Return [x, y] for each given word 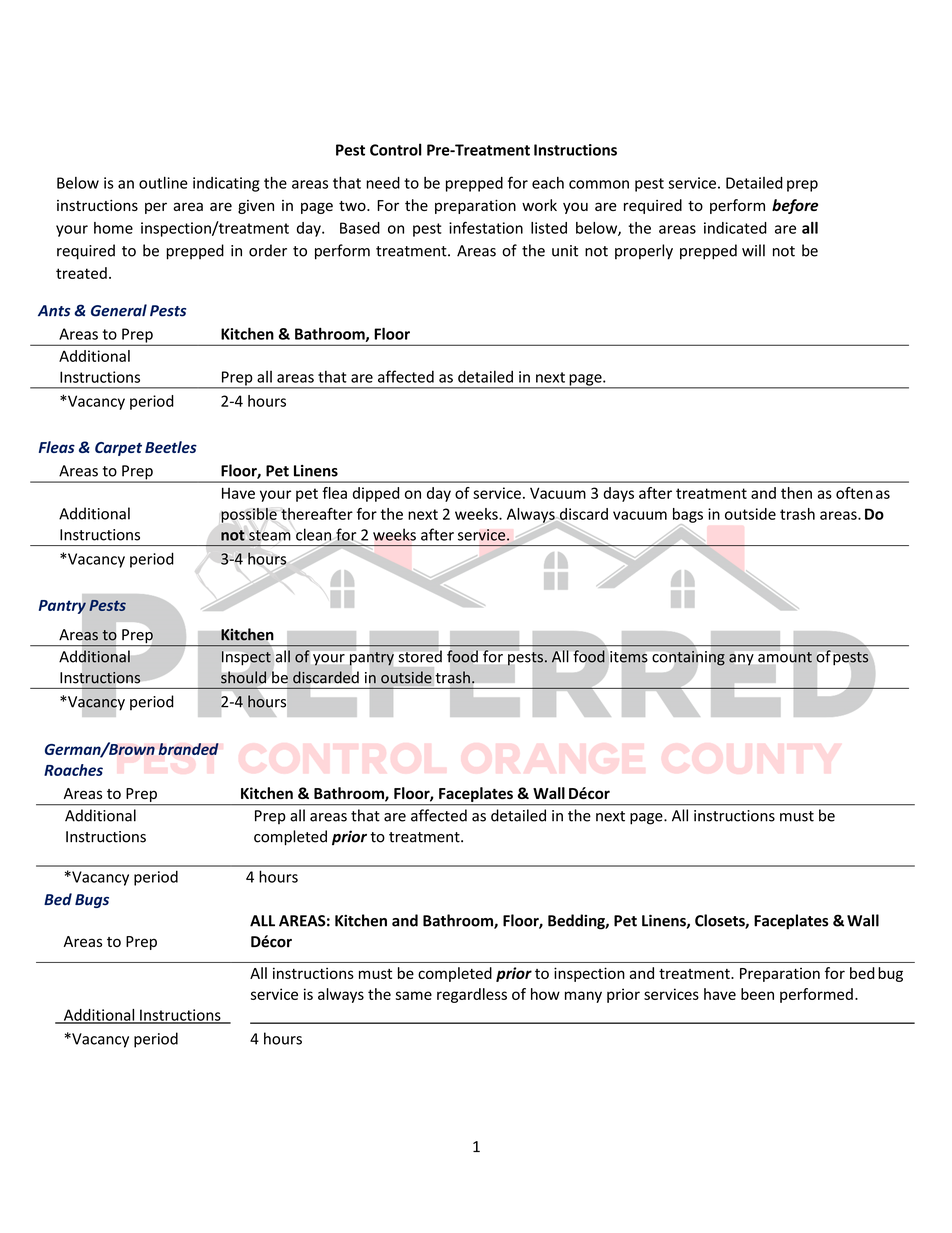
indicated [735, 228]
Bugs [92, 901]
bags [688, 516]
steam [270, 535]
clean [314, 535]
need [383, 183]
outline [163, 183]
